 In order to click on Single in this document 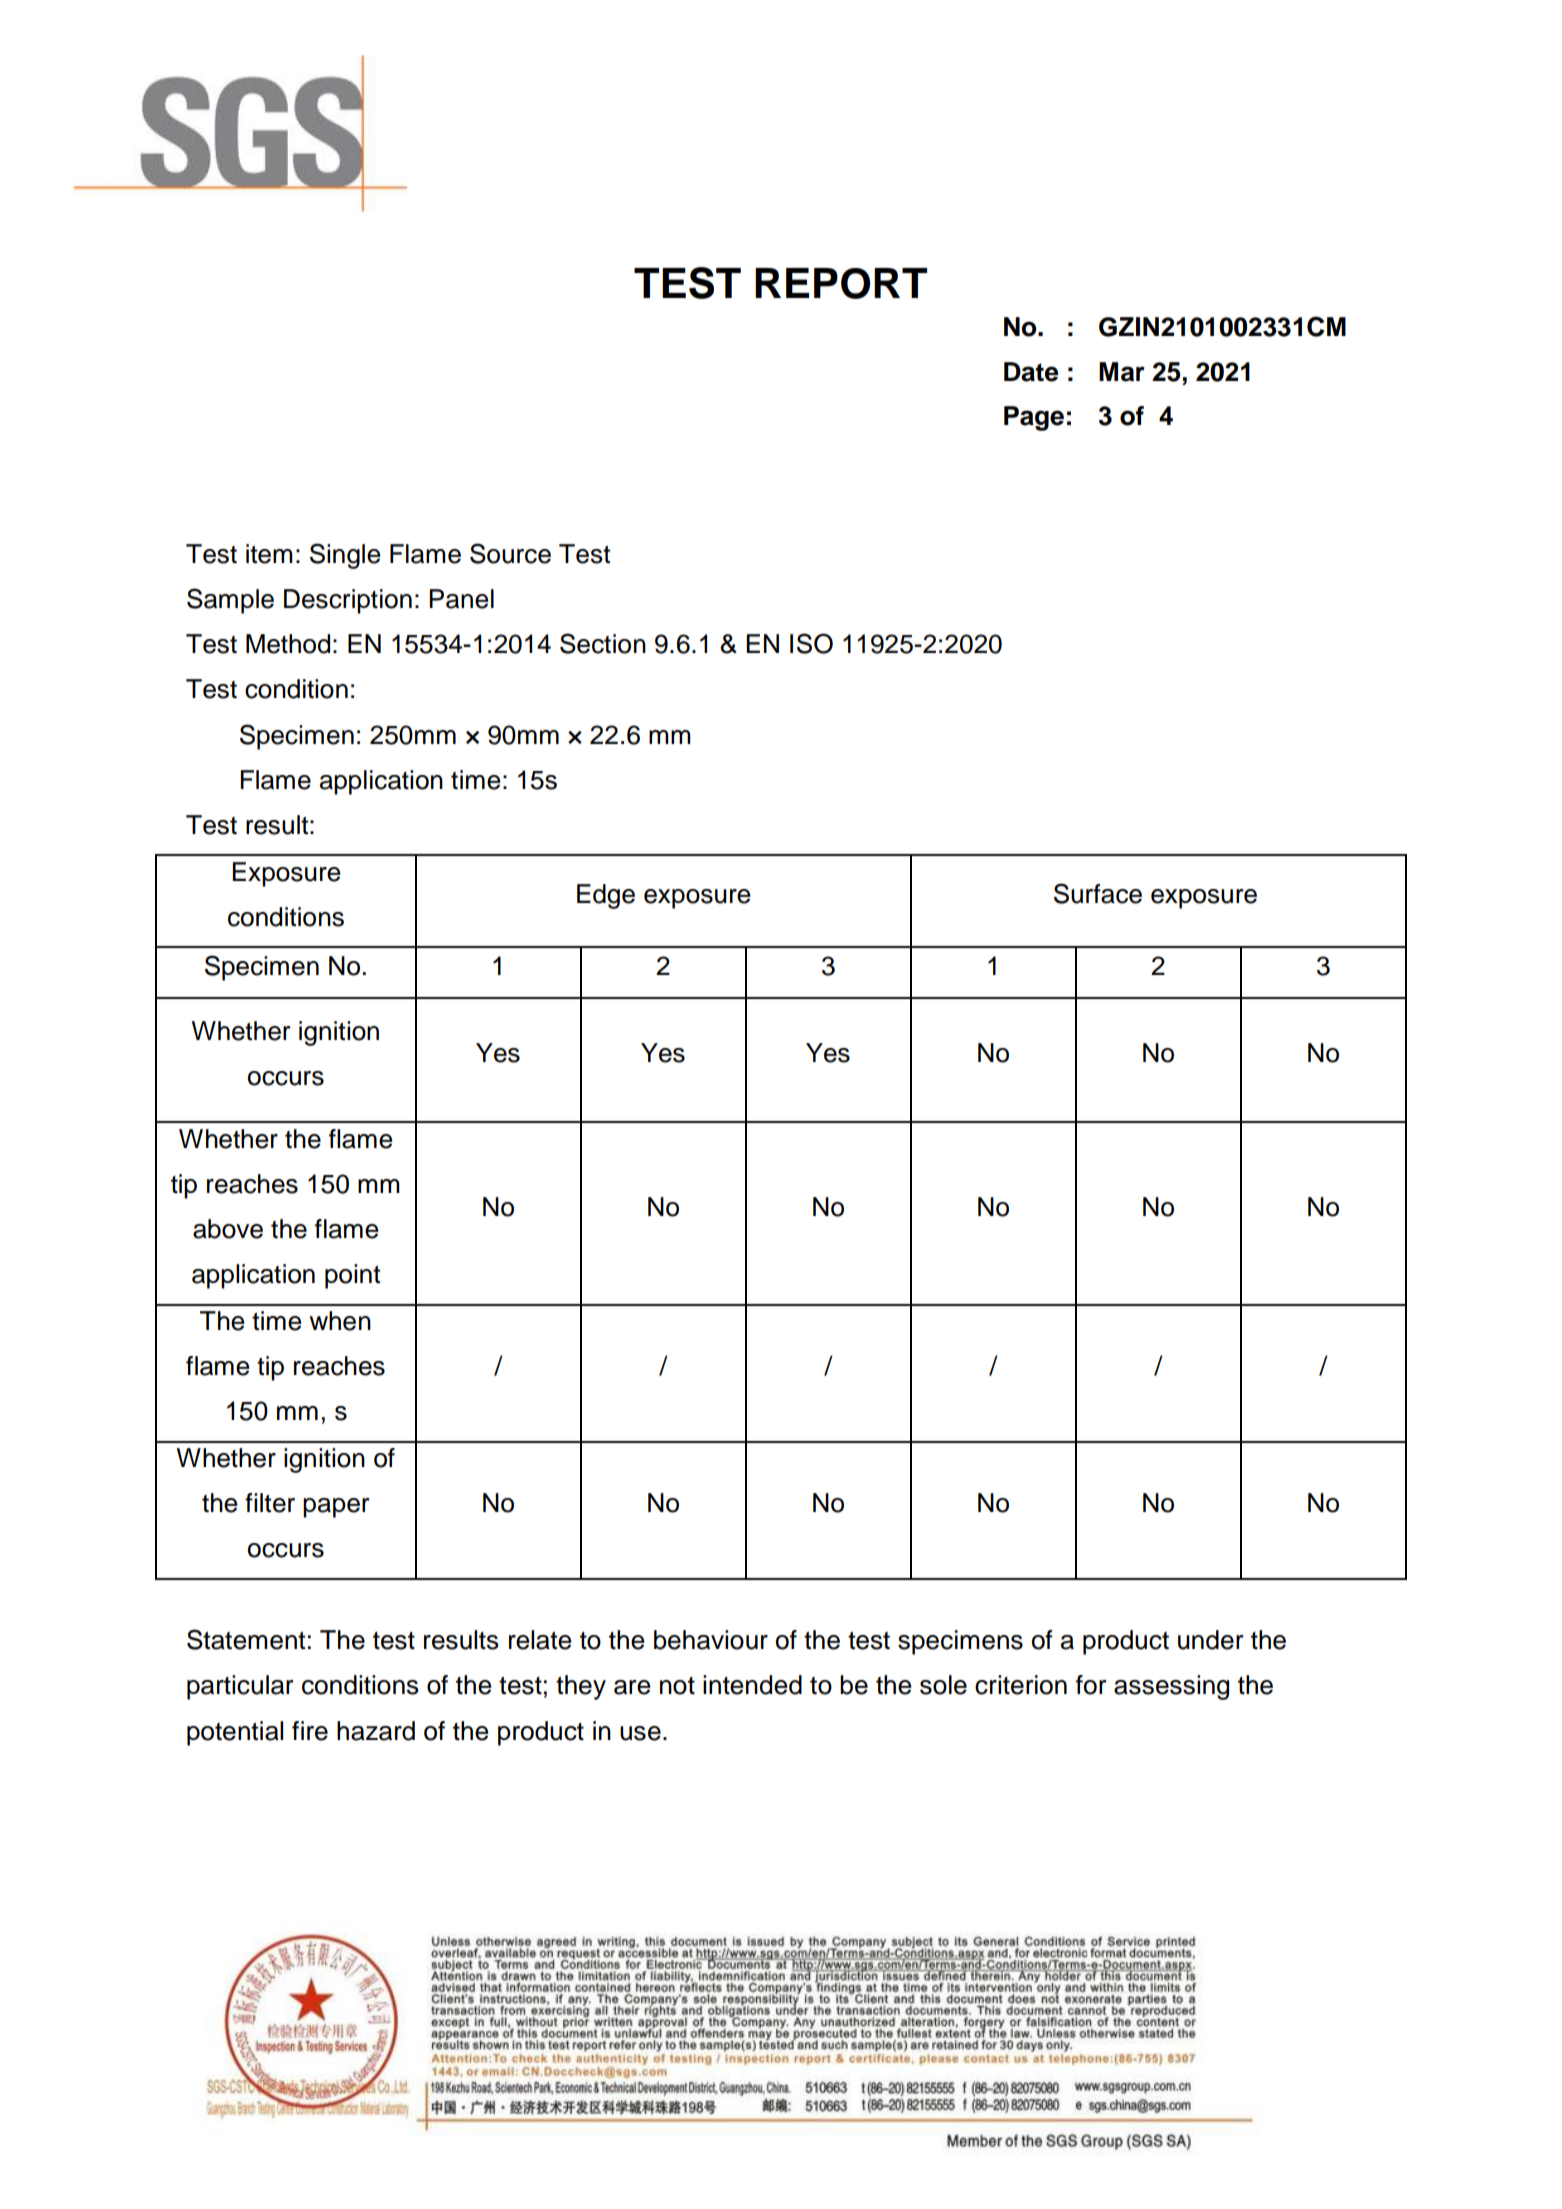, I will do `click(345, 556)`.
